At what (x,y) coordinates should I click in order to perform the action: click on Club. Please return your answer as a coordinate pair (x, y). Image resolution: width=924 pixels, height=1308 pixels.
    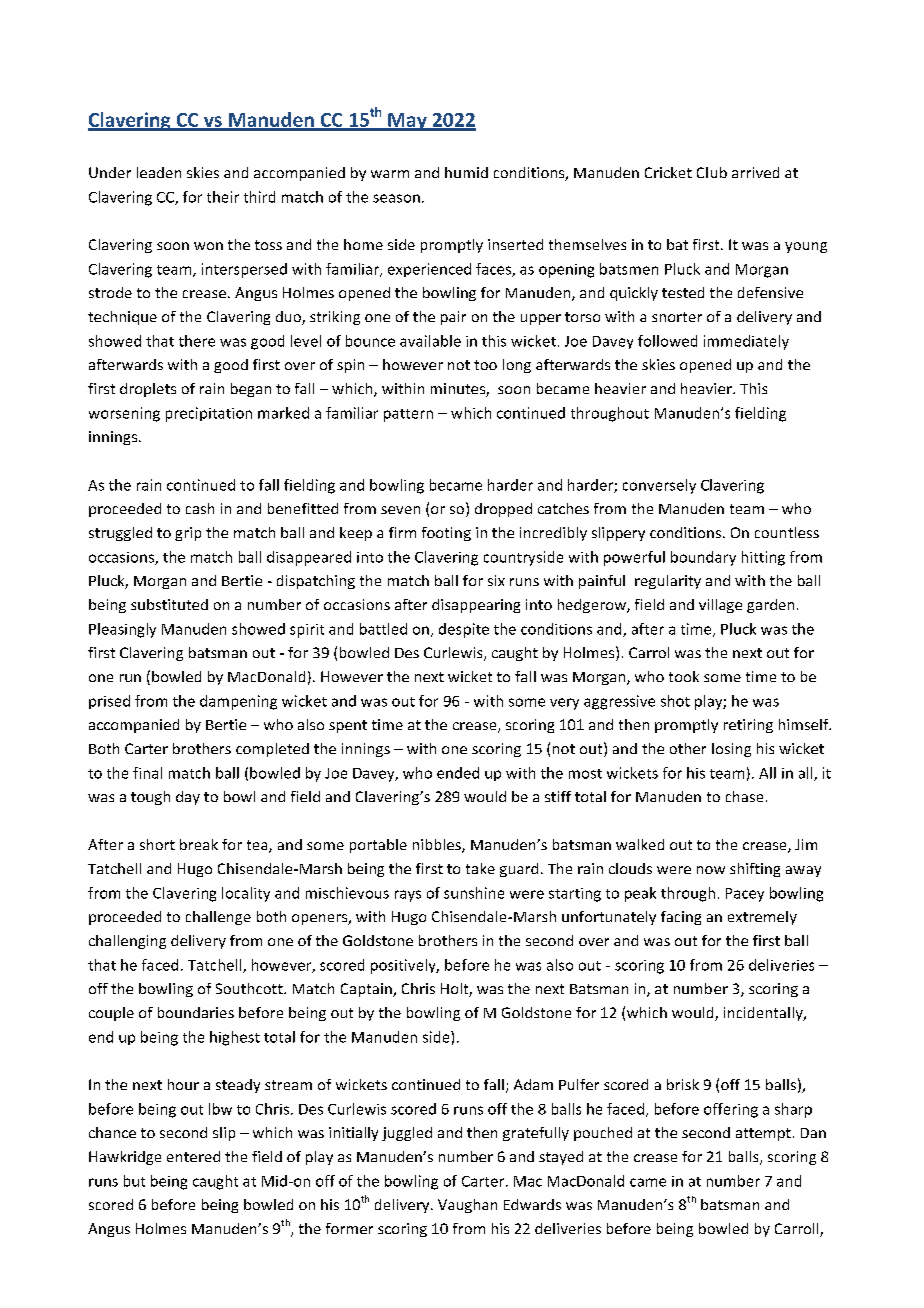
    Looking at the image, I should click on (712, 172).
